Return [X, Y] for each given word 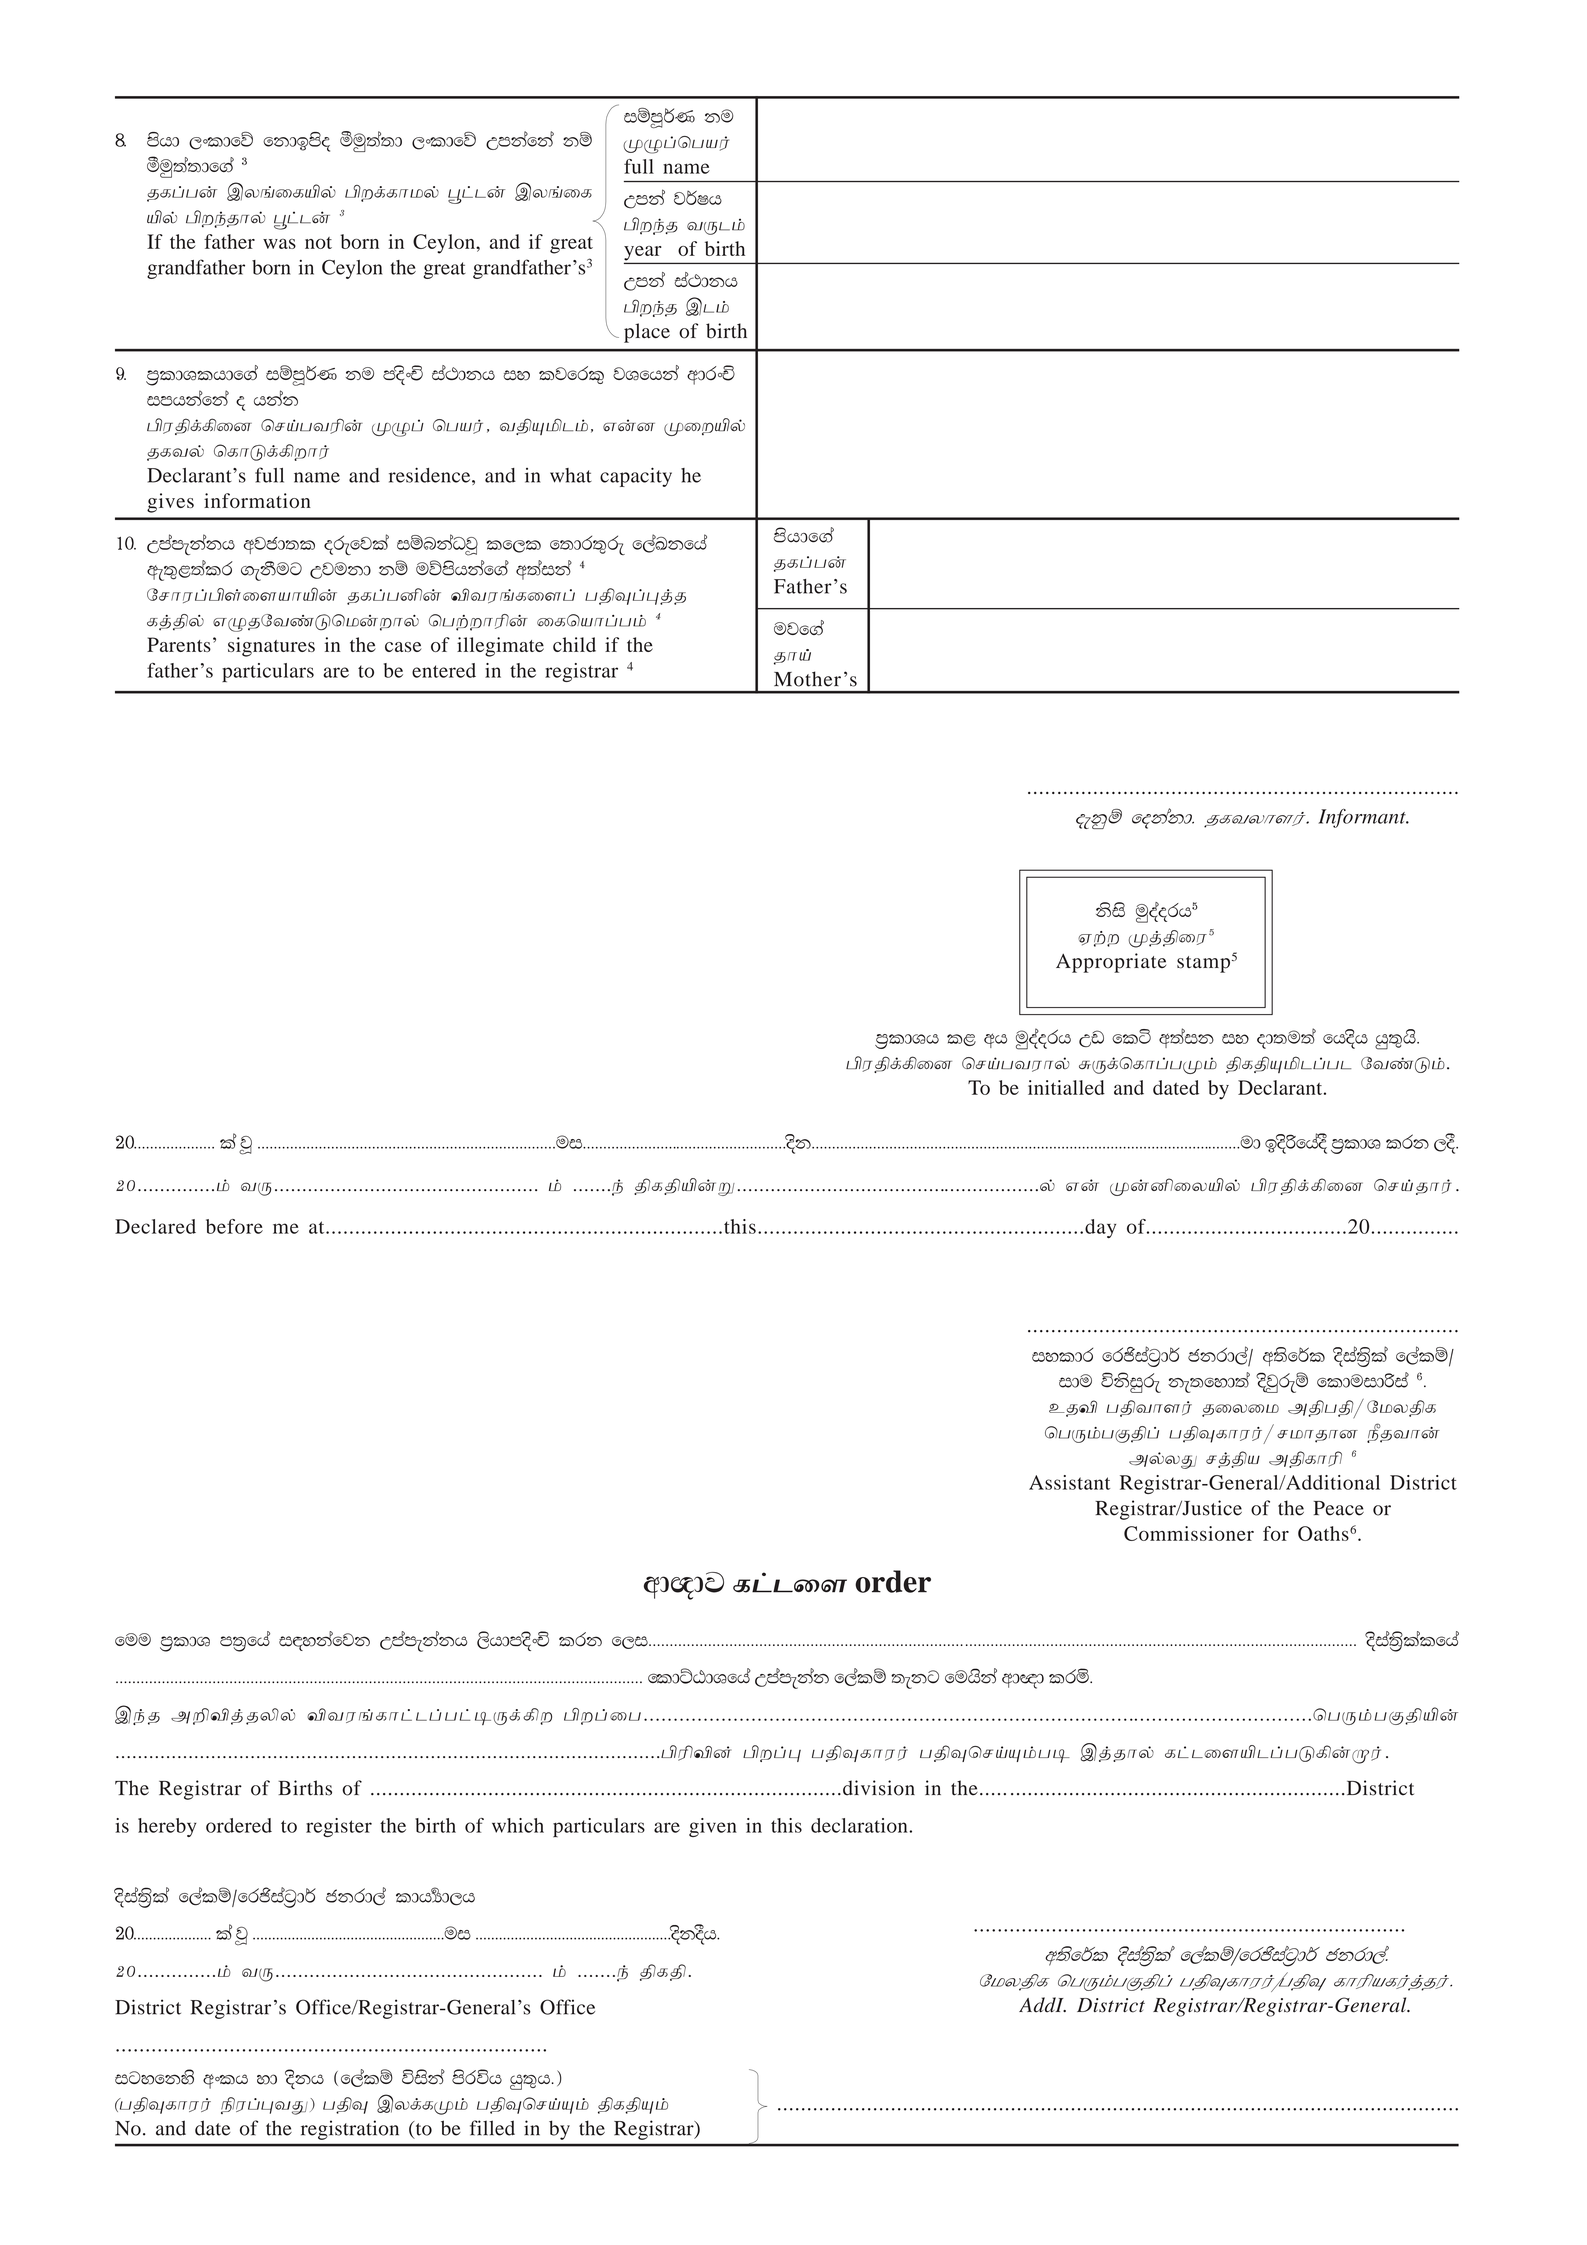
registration [350, 2130]
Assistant [1069, 1482]
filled [492, 2128]
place [647, 333]
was [279, 244]
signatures [271, 647]
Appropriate [1111, 963]
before [234, 1226]
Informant [1363, 818]
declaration [860, 1825]
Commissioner [1189, 1533]
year [644, 254]
